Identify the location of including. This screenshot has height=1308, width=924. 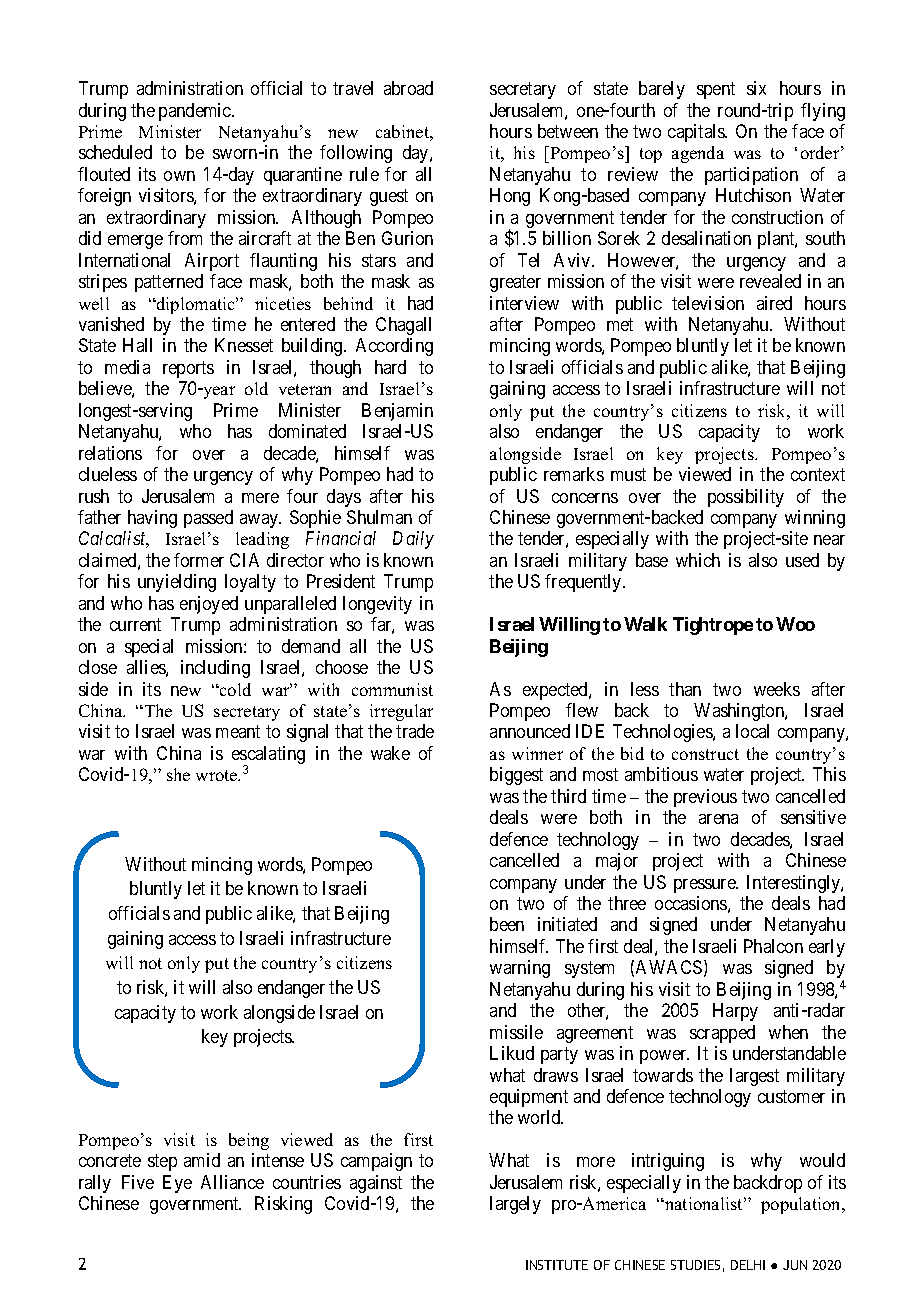
(215, 669).
